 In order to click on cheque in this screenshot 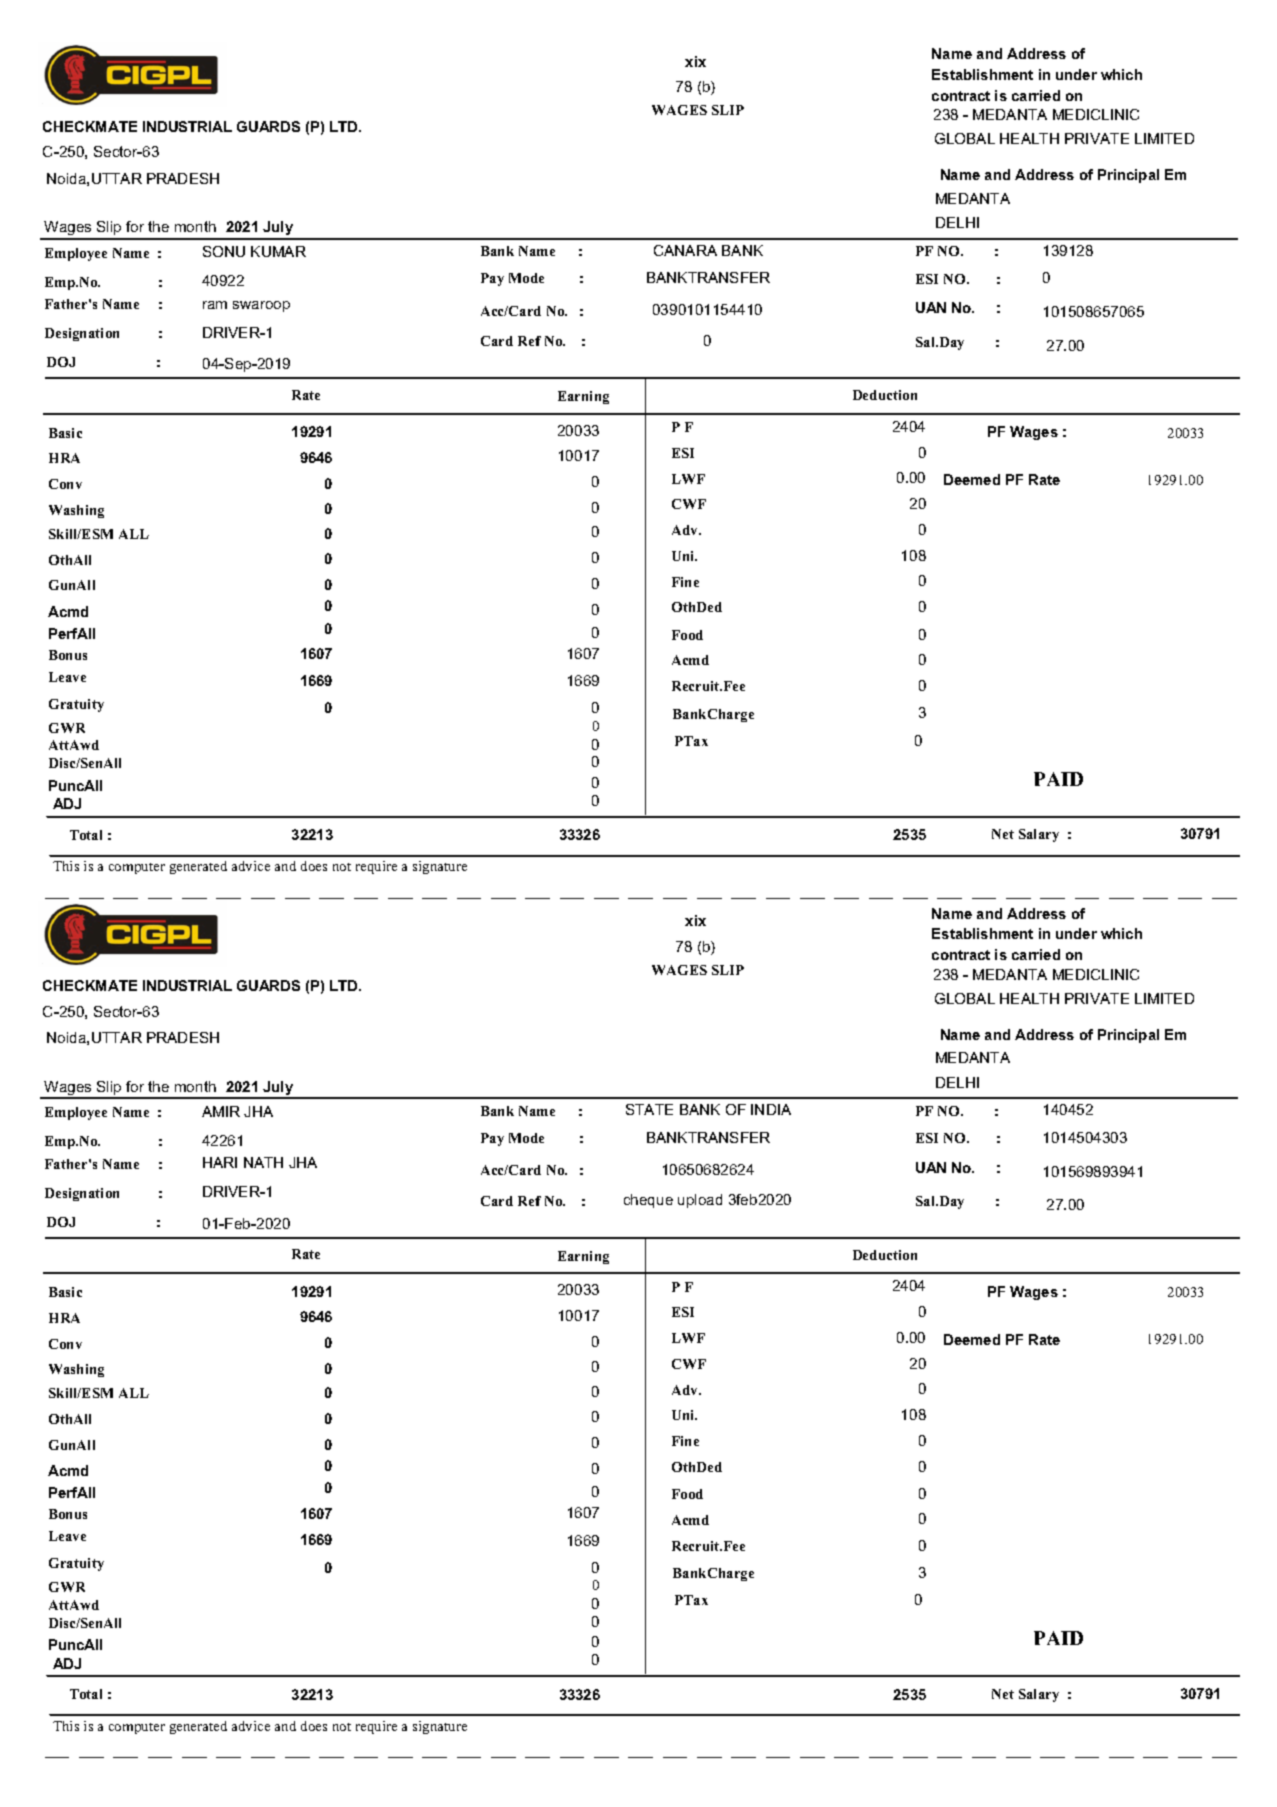, I will do `click(648, 1201)`.
